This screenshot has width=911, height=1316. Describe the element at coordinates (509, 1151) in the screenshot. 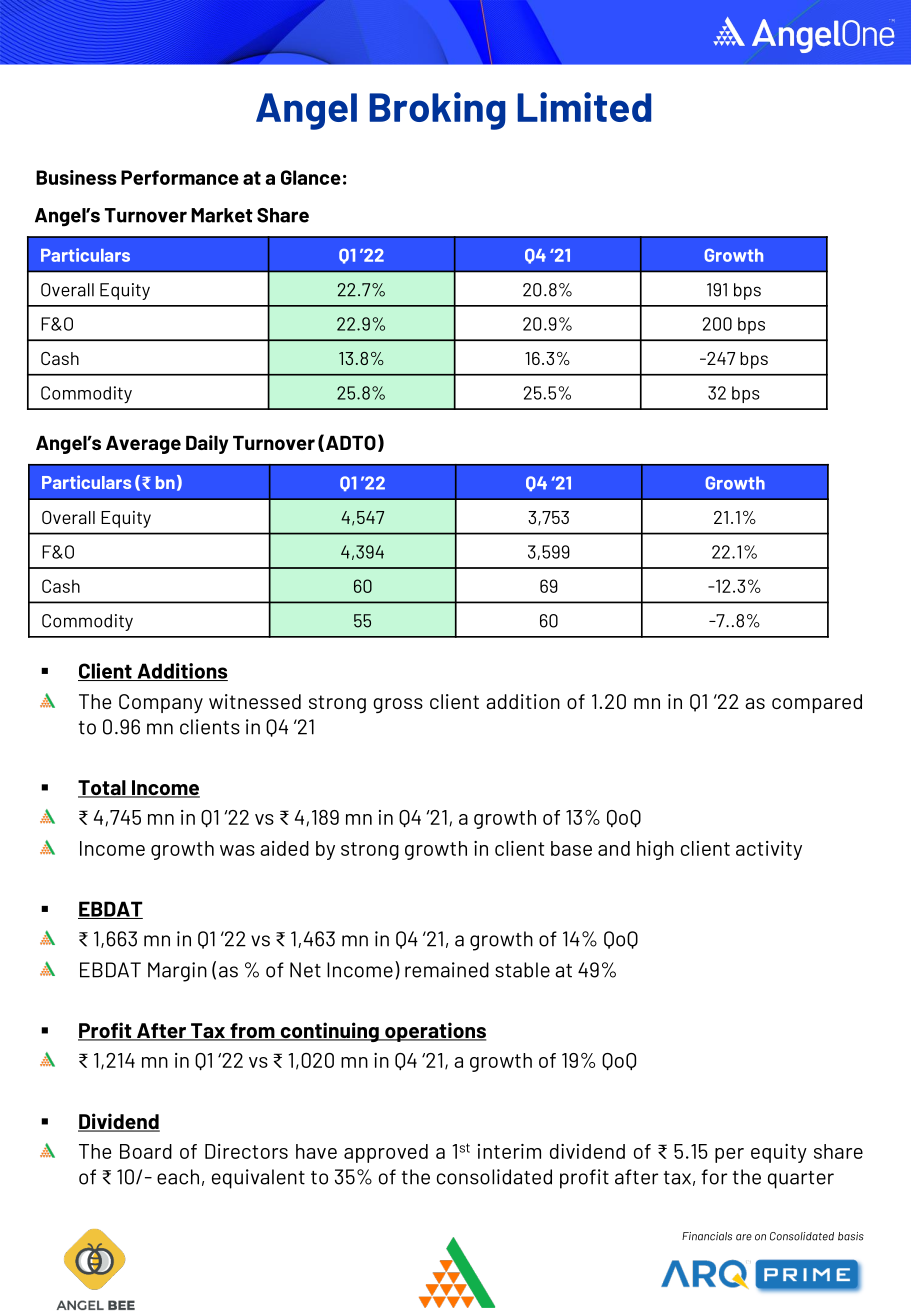

I see `interim` at that location.
